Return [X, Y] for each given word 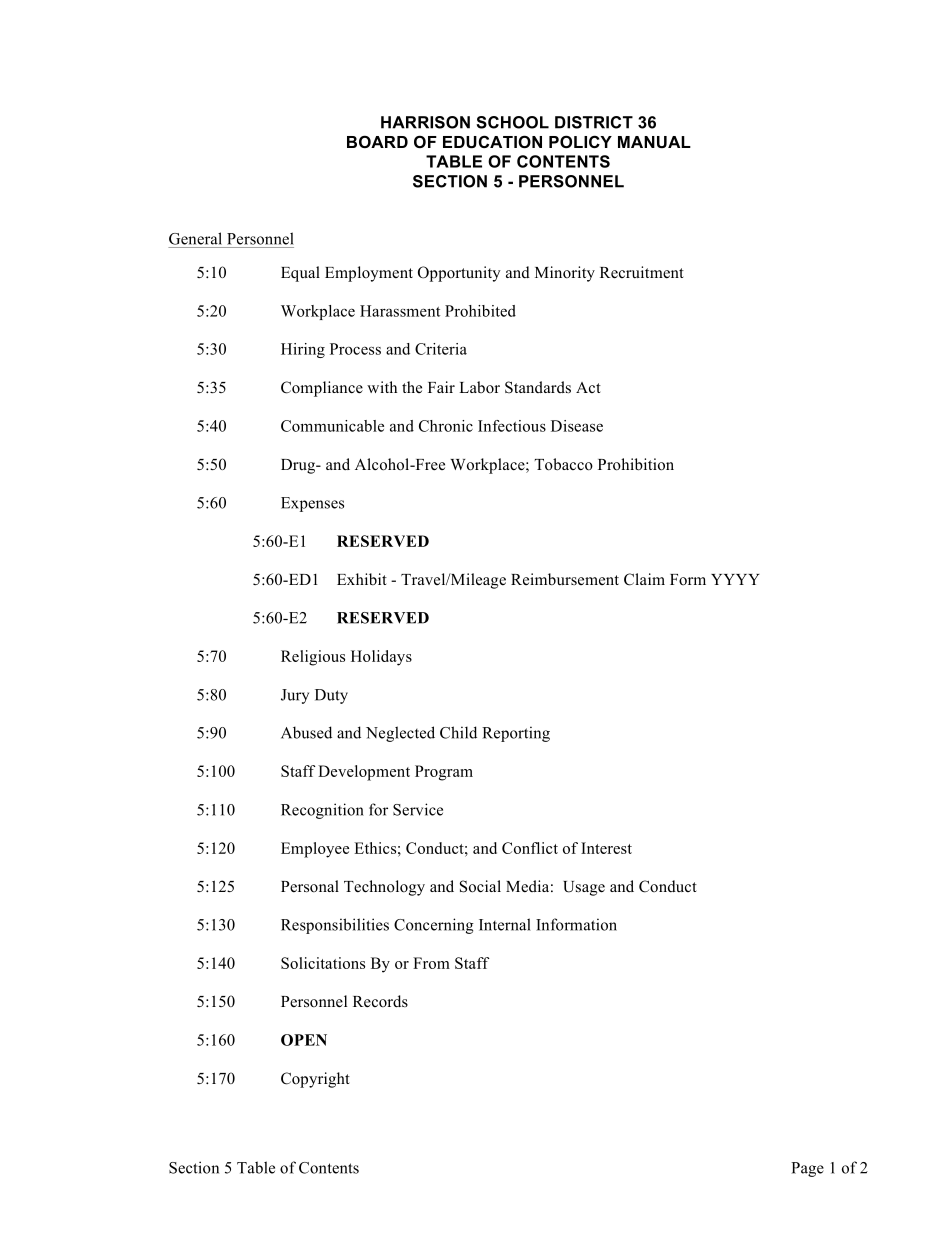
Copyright [315, 1080]
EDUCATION [492, 141]
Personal [310, 886]
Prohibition [636, 464]
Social [480, 886]
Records [380, 1001]
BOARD [377, 141]
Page [807, 1169]
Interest [606, 848]
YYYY [735, 579]
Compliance [322, 389]
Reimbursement [565, 579]
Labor [479, 387]
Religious [313, 658]
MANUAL [654, 142]
